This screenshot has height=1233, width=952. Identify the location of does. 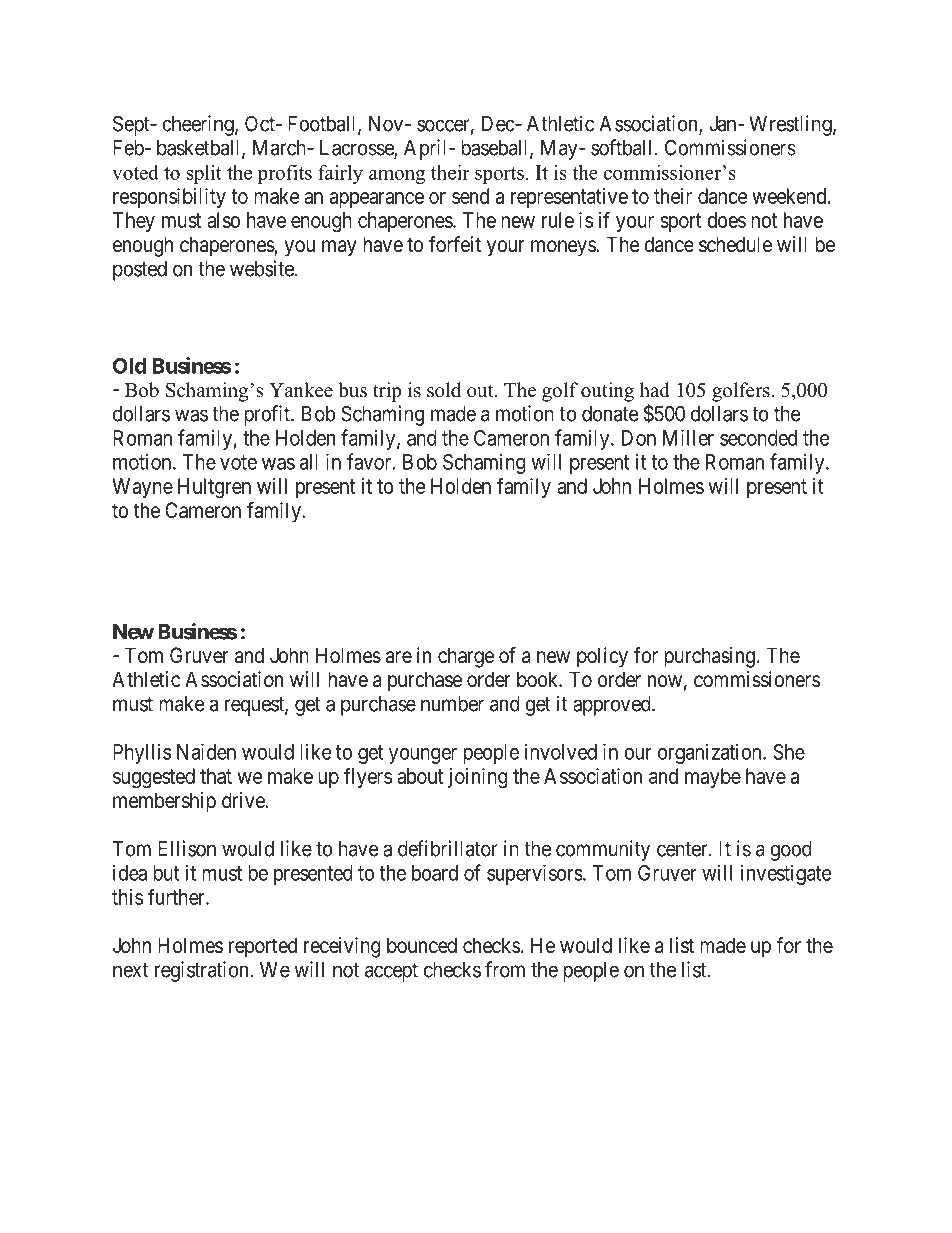
(726, 220).
